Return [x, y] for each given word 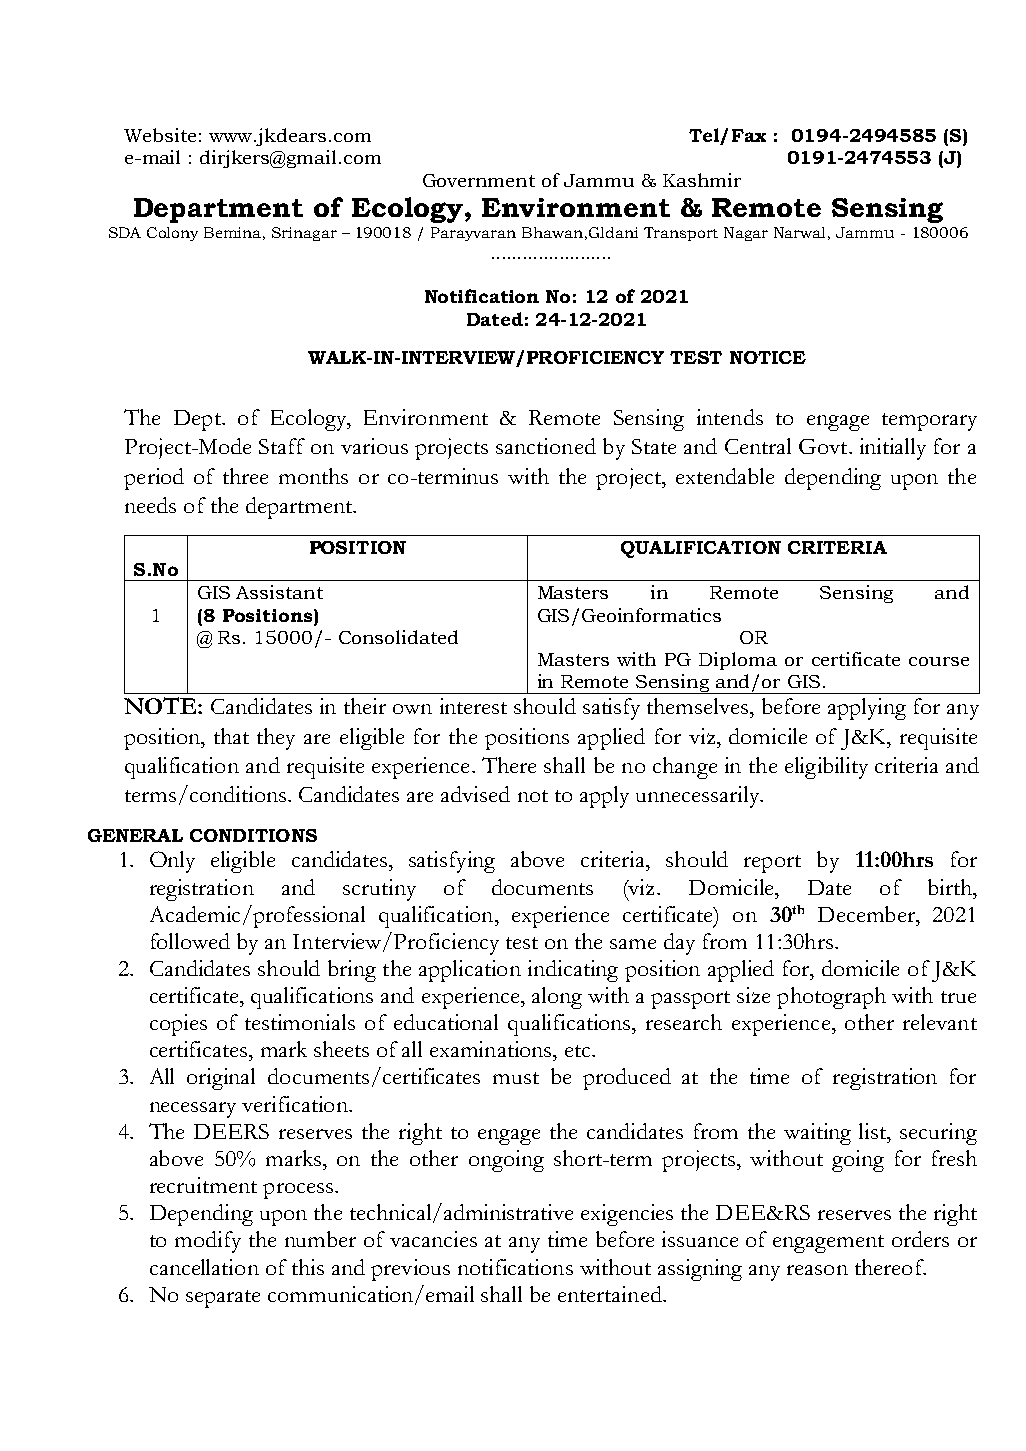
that [231, 736]
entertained [611, 1294]
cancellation [204, 1267]
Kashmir [702, 180]
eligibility [826, 768]
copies [178, 1025]
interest [473, 706]
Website [160, 135]
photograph [831, 998]
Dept [198, 420]
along [557, 998]
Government [479, 180]
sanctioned [546, 446]
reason [817, 1270]
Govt [824, 446]
